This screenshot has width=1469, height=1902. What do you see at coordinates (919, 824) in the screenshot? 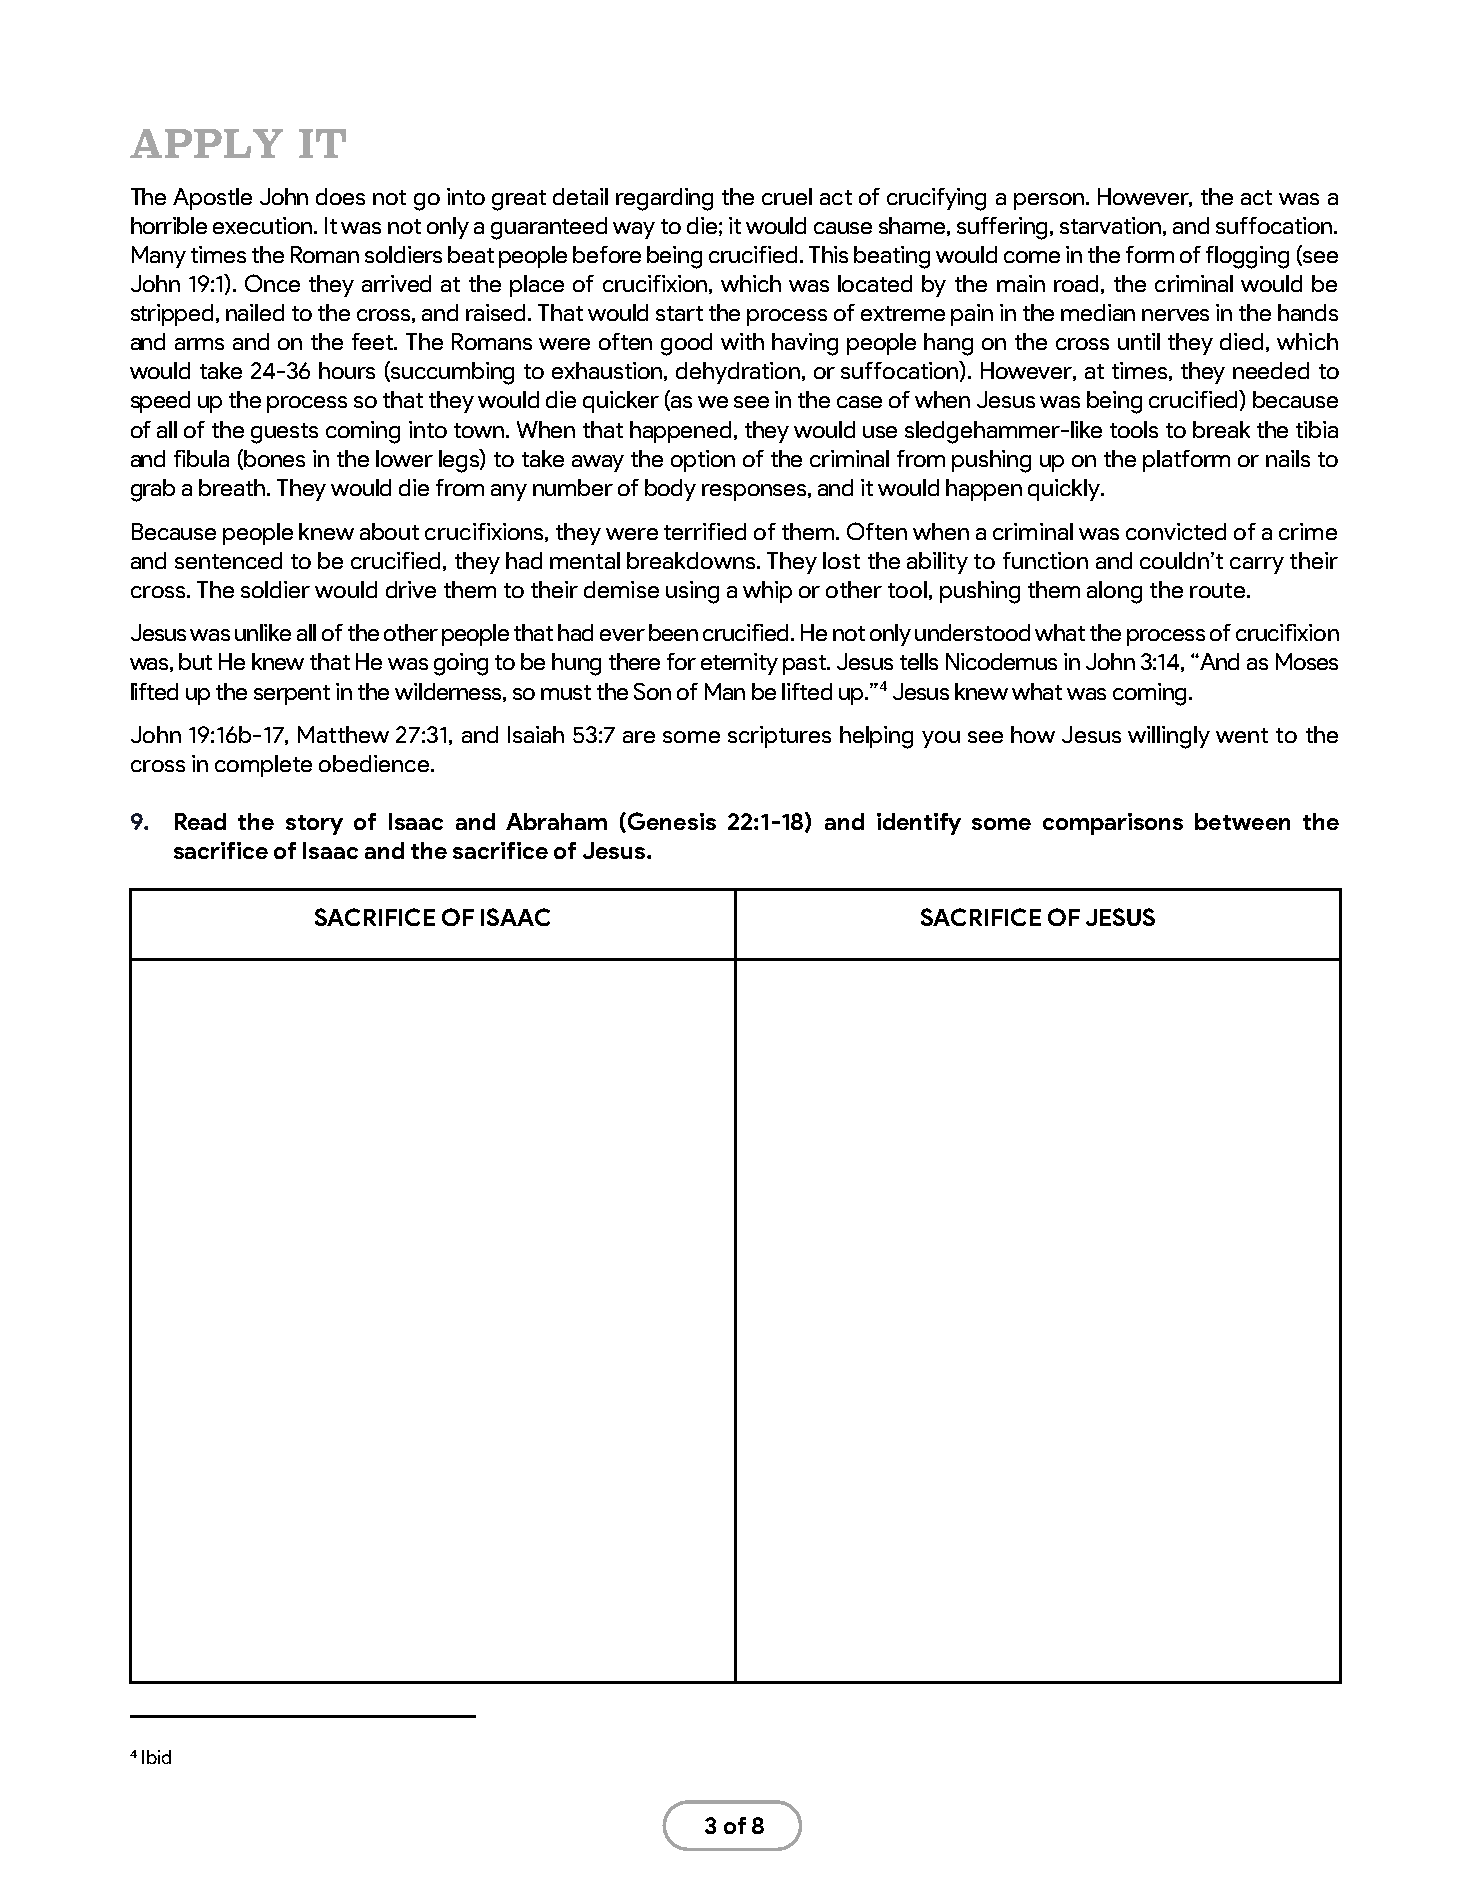
I see `identify` at bounding box center [919, 824].
